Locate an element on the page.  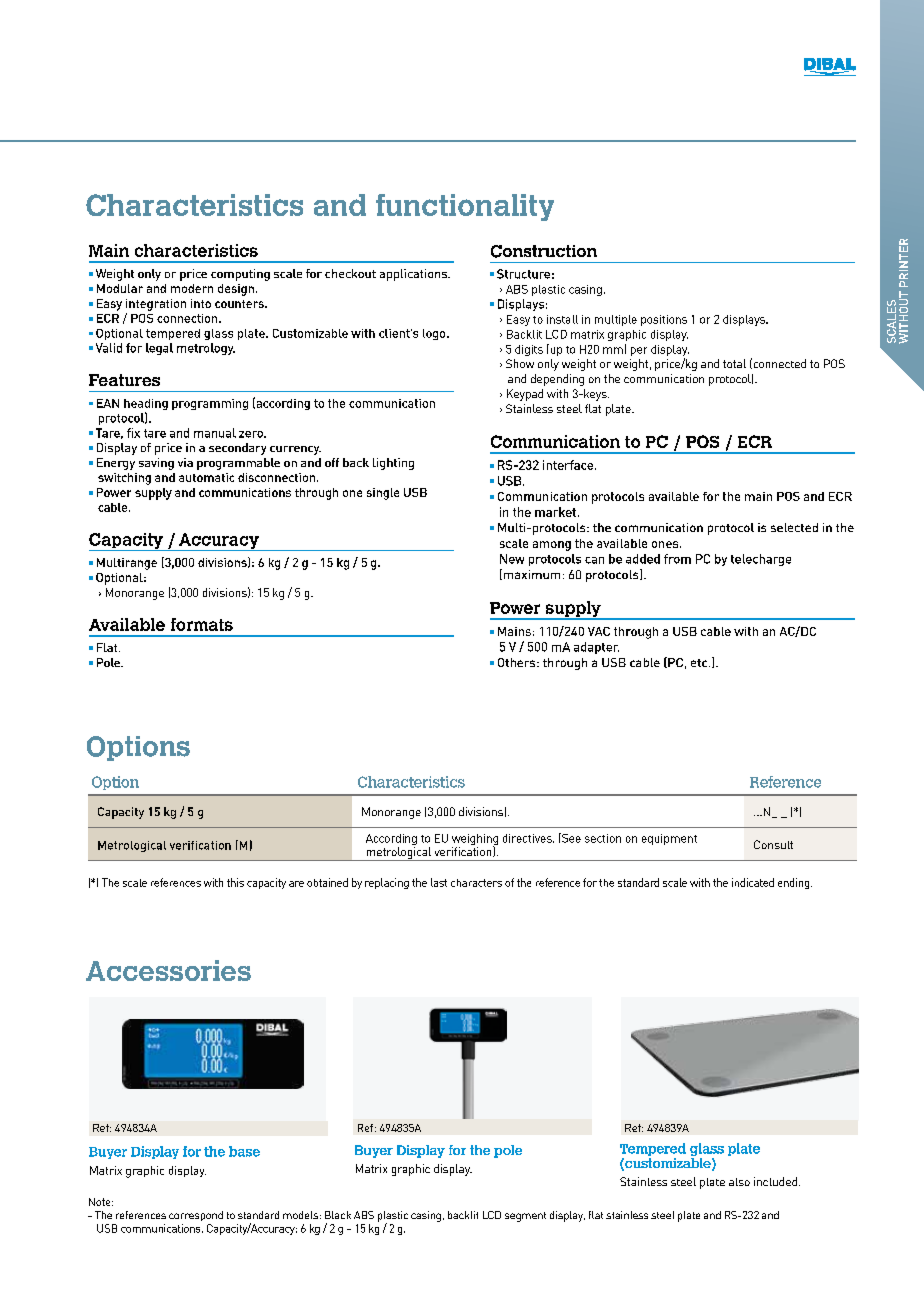
selected is located at coordinates (794, 527).
